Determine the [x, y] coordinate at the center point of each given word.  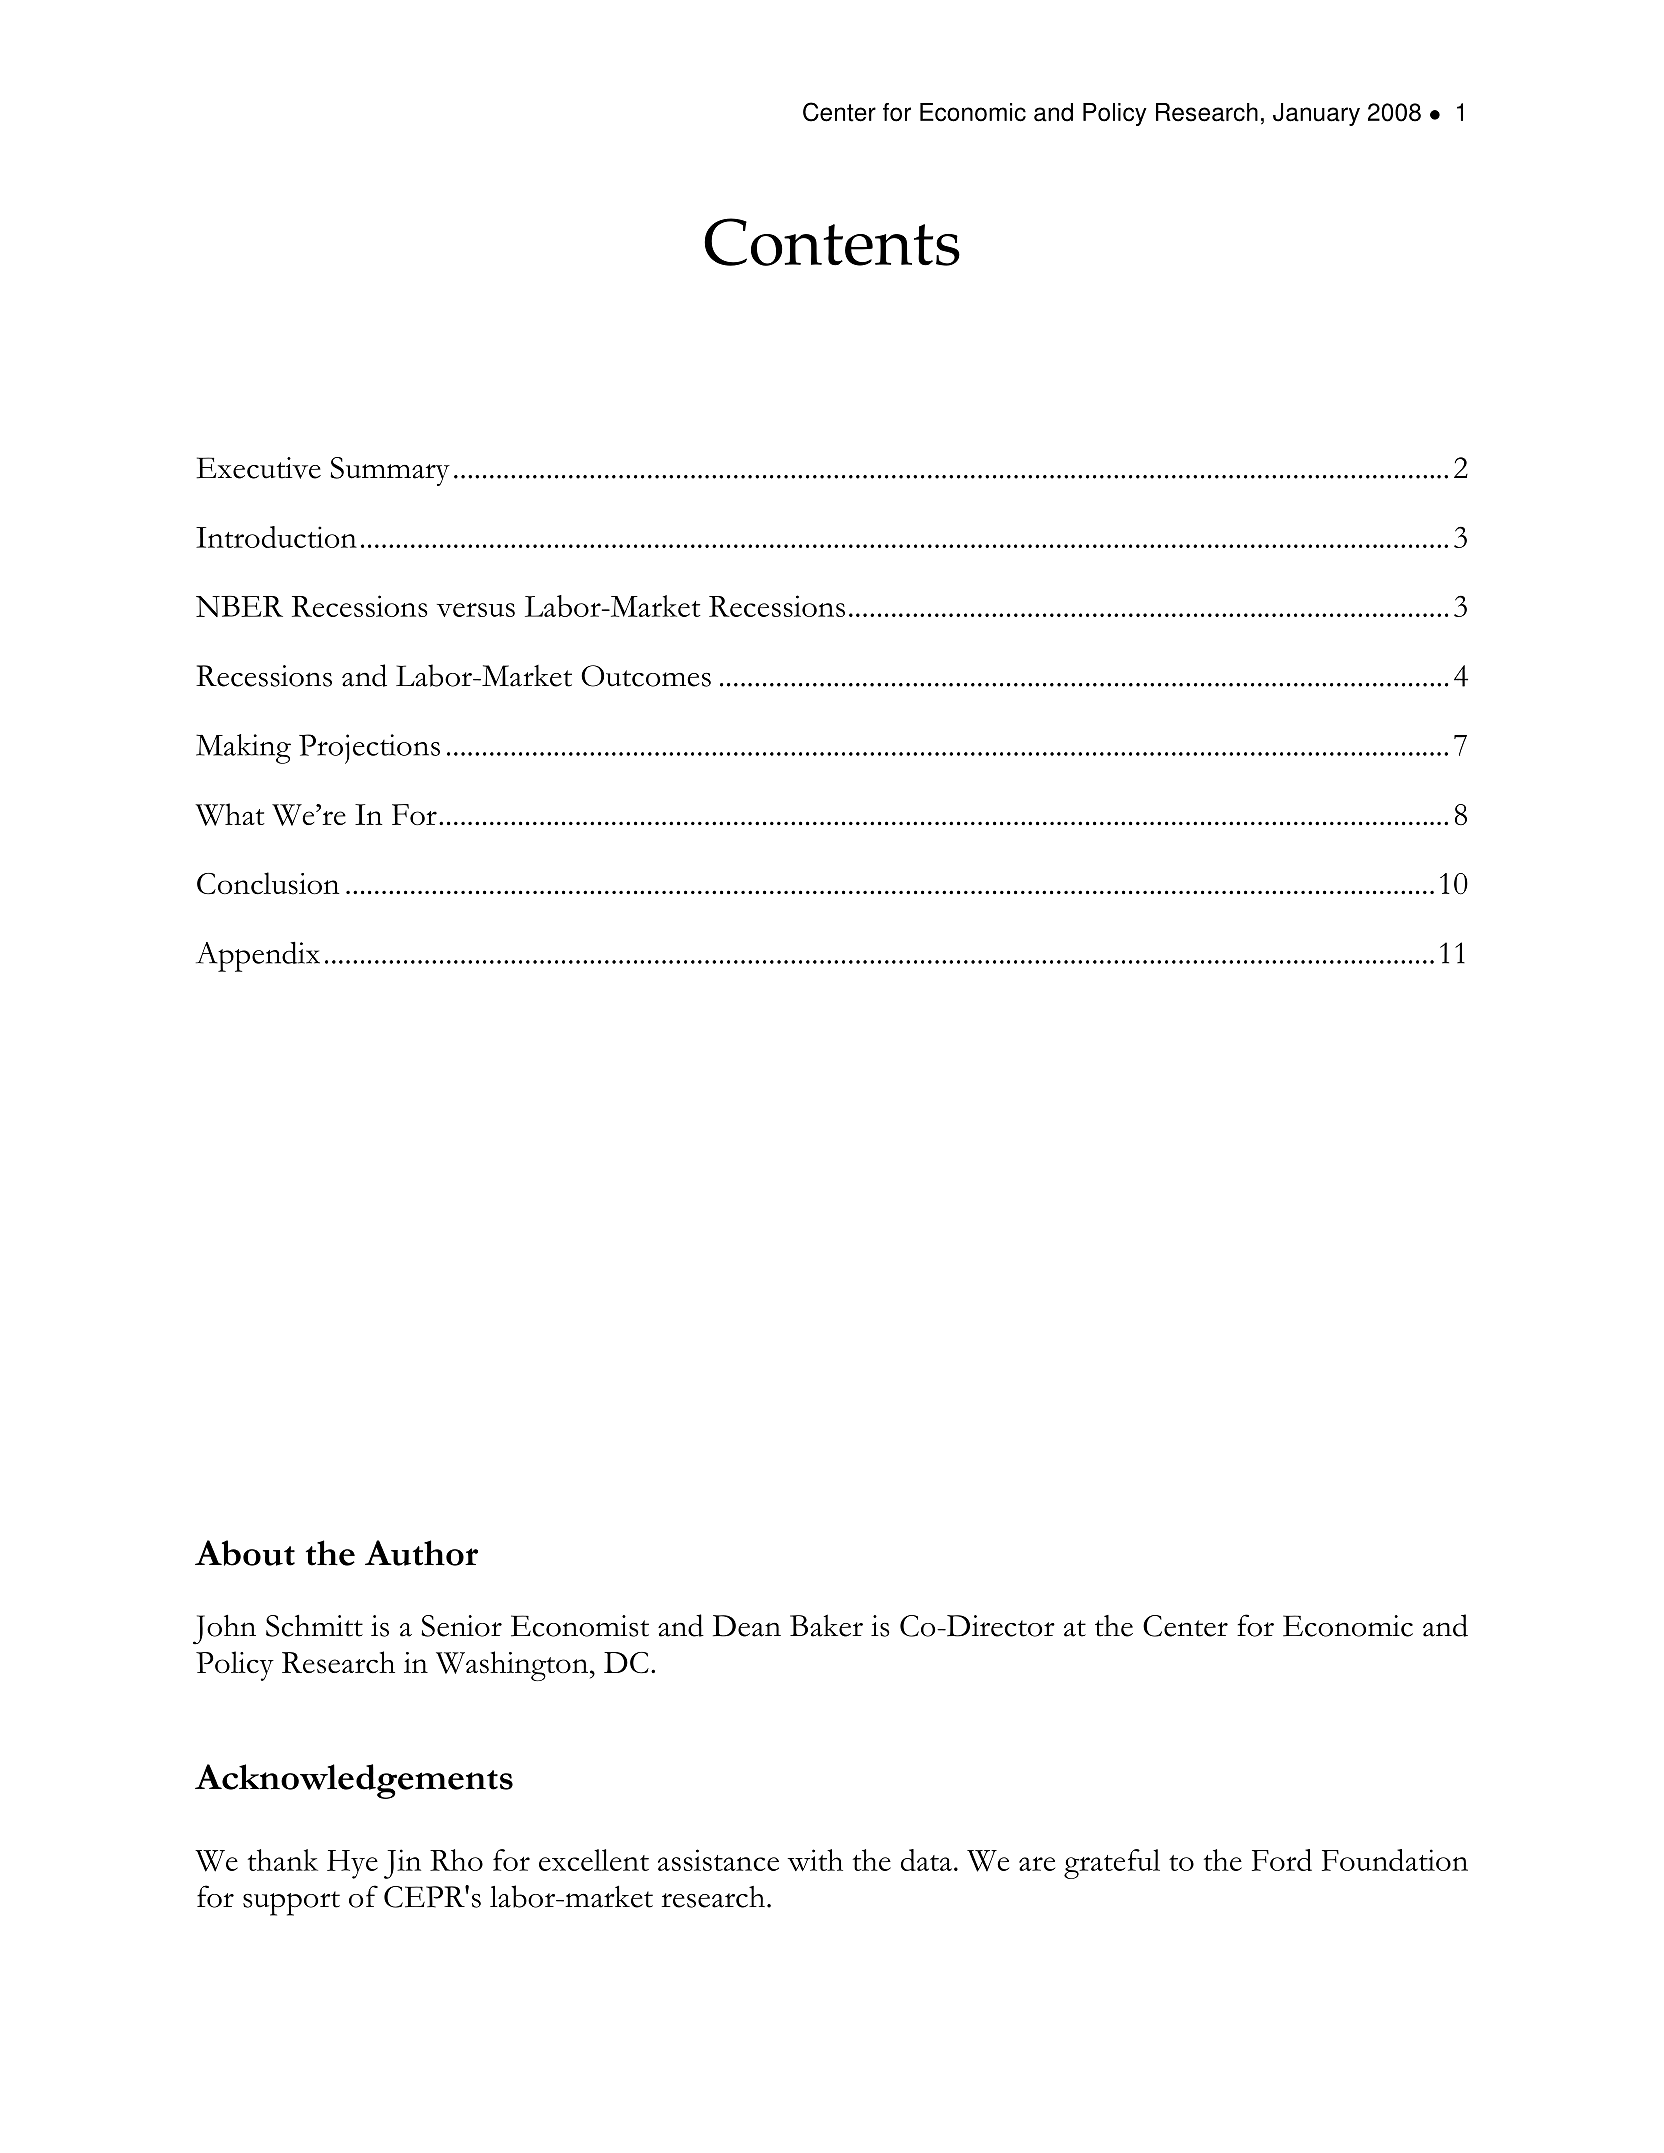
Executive [259, 468]
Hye [352, 1864]
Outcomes [646, 676]
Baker [826, 1625]
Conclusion [268, 883]
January [1316, 114]
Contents [832, 242]
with [815, 1860]
